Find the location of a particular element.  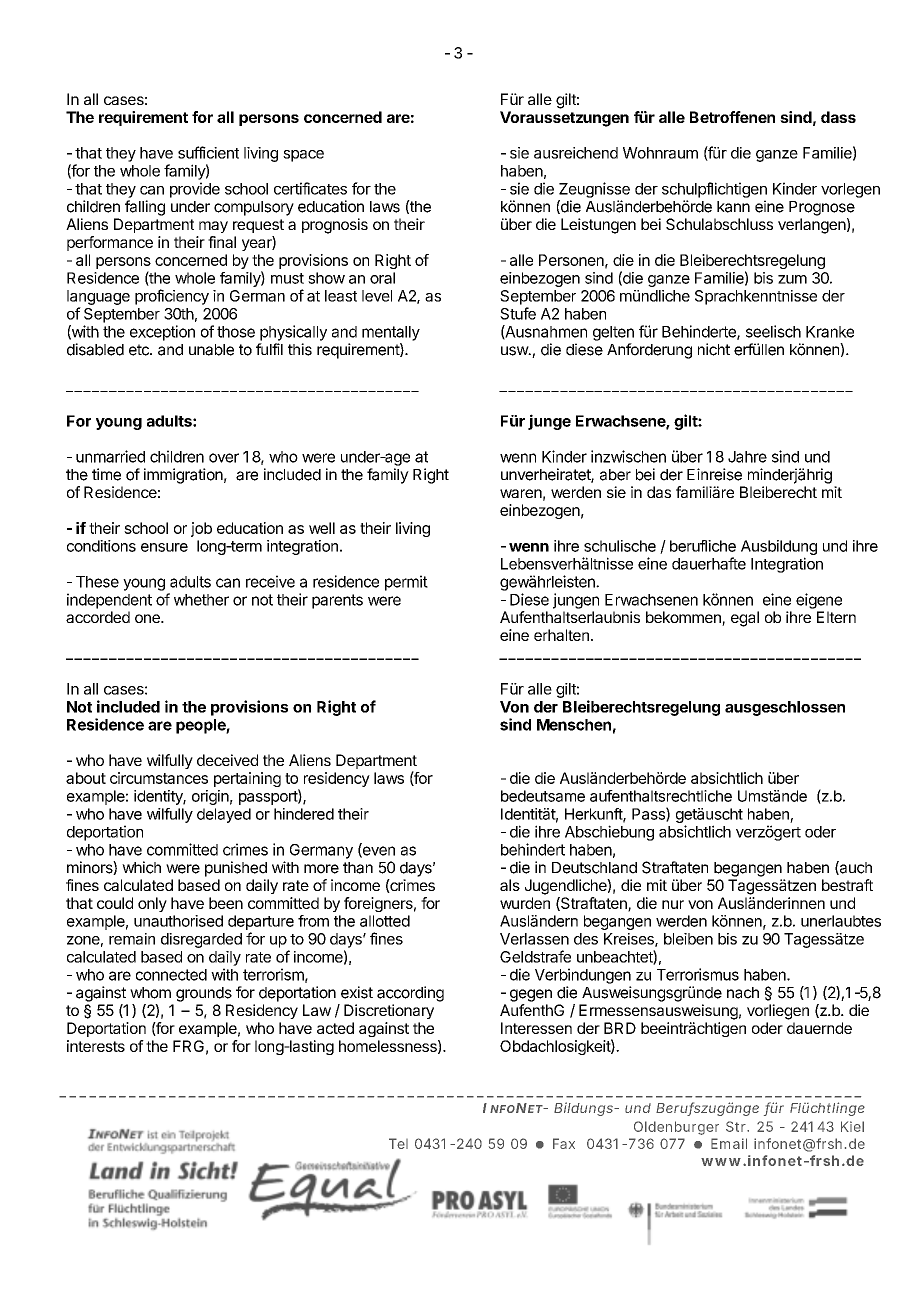

sufficient is located at coordinates (208, 152).
